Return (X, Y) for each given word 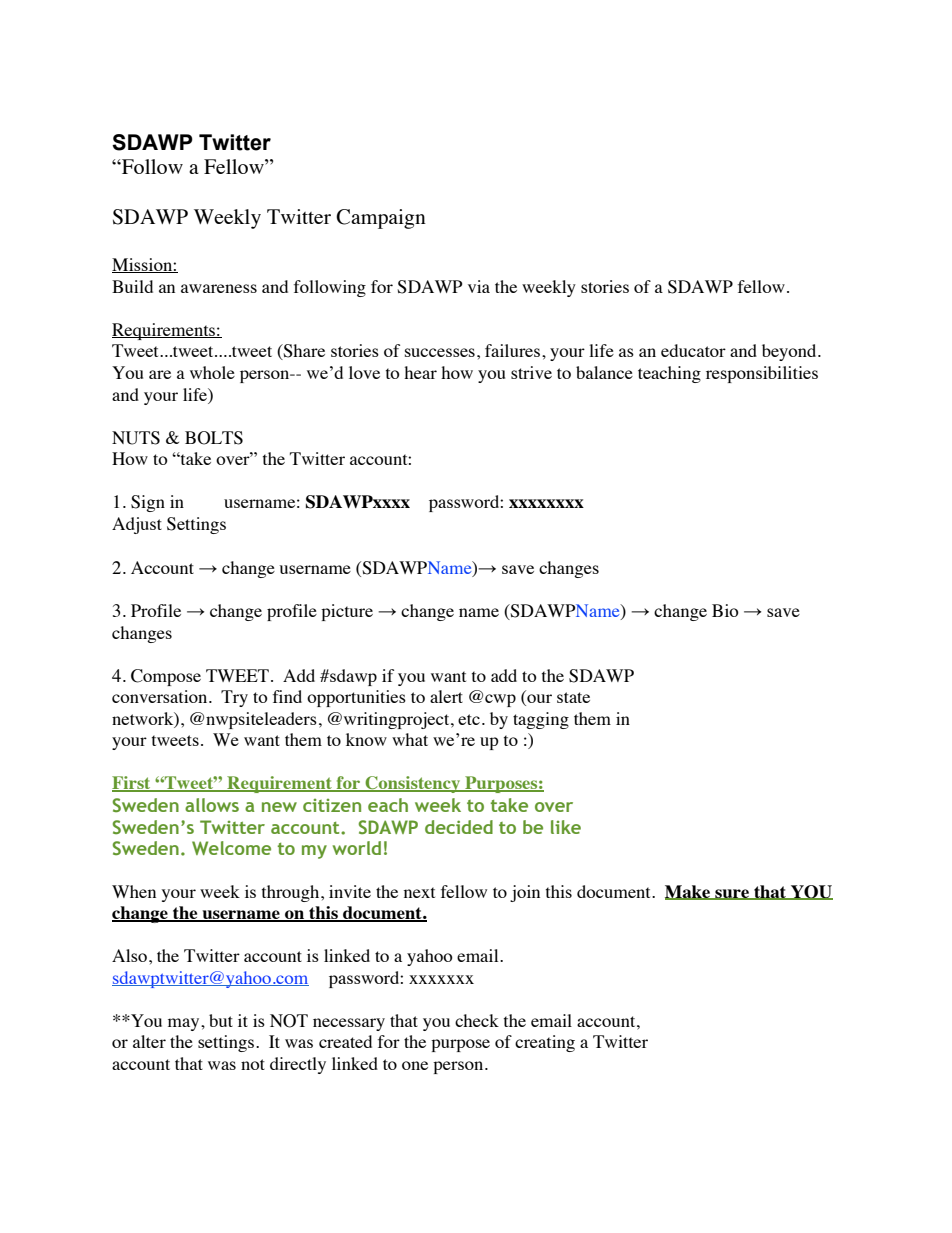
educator (693, 350)
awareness (219, 288)
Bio (725, 610)
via (479, 286)
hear (420, 372)
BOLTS (214, 438)
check (477, 1020)
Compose (166, 677)
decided (459, 827)
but (221, 1020)
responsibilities (762, 374)
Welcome (231, 848)
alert (446, 696)
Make (689, 892)
